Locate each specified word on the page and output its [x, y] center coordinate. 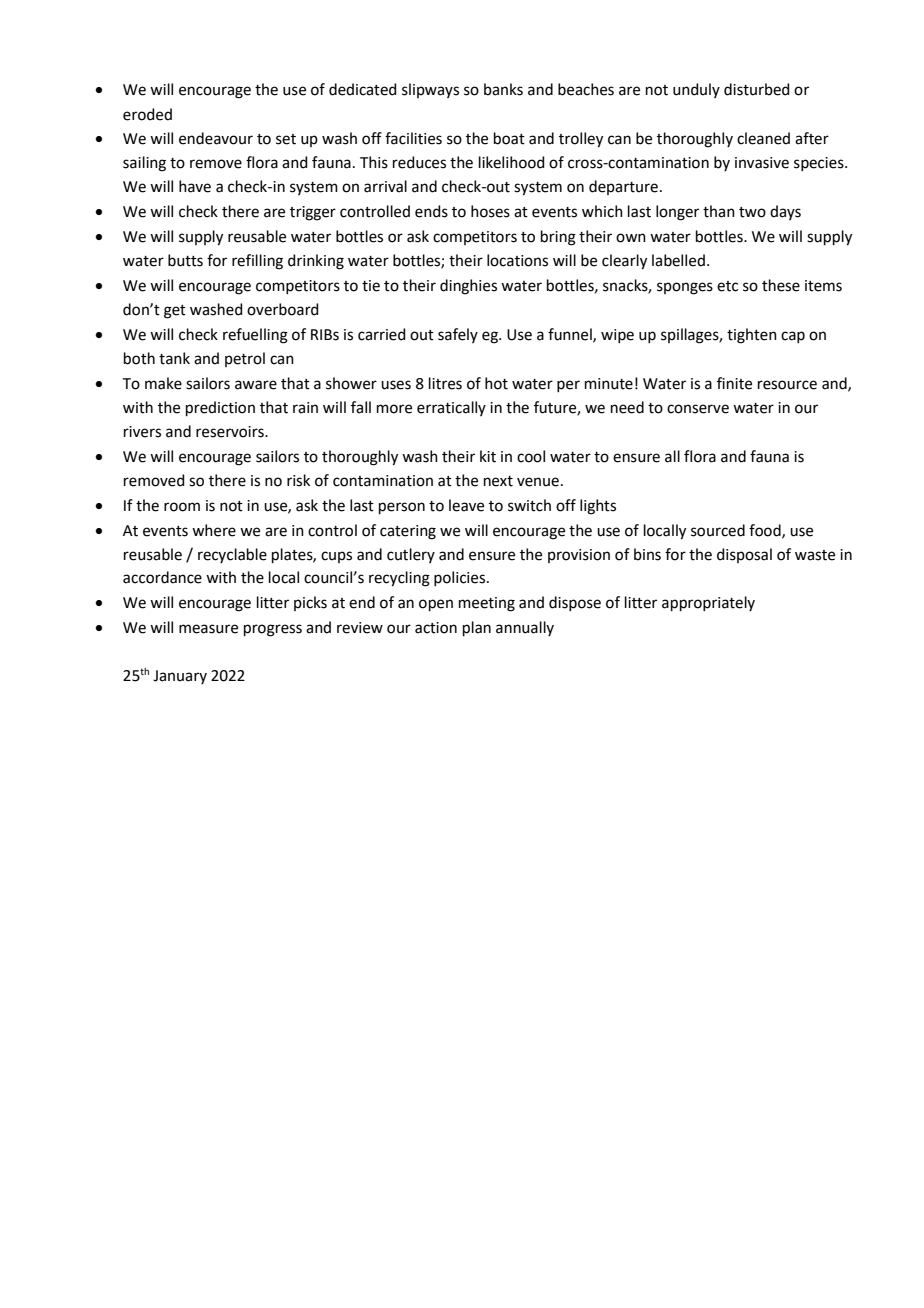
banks [503, 89]
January [180, 677]
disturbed [757, 89]
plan [477, 628]
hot [496, 383]
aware [256, 385]
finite [734, 383]
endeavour [216, 138]
